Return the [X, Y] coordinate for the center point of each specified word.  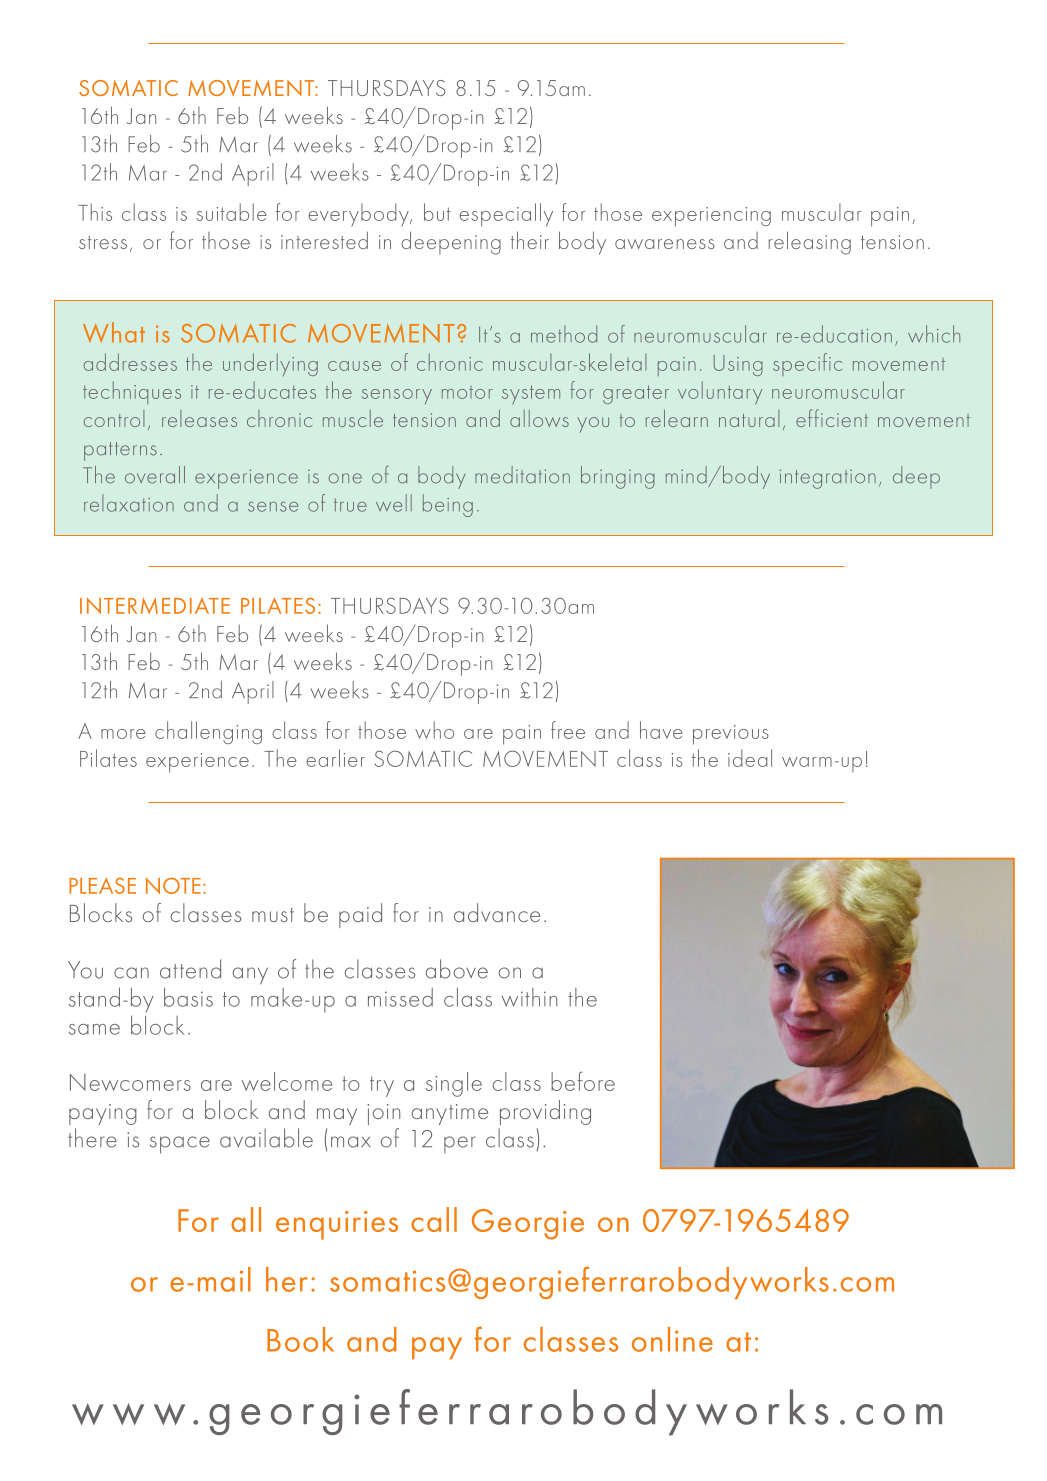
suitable [231, 212]
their [530, 240]
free [568, 730]
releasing [810, 243]
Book [300, 1339]
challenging [208, 732]
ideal [750, 758]
